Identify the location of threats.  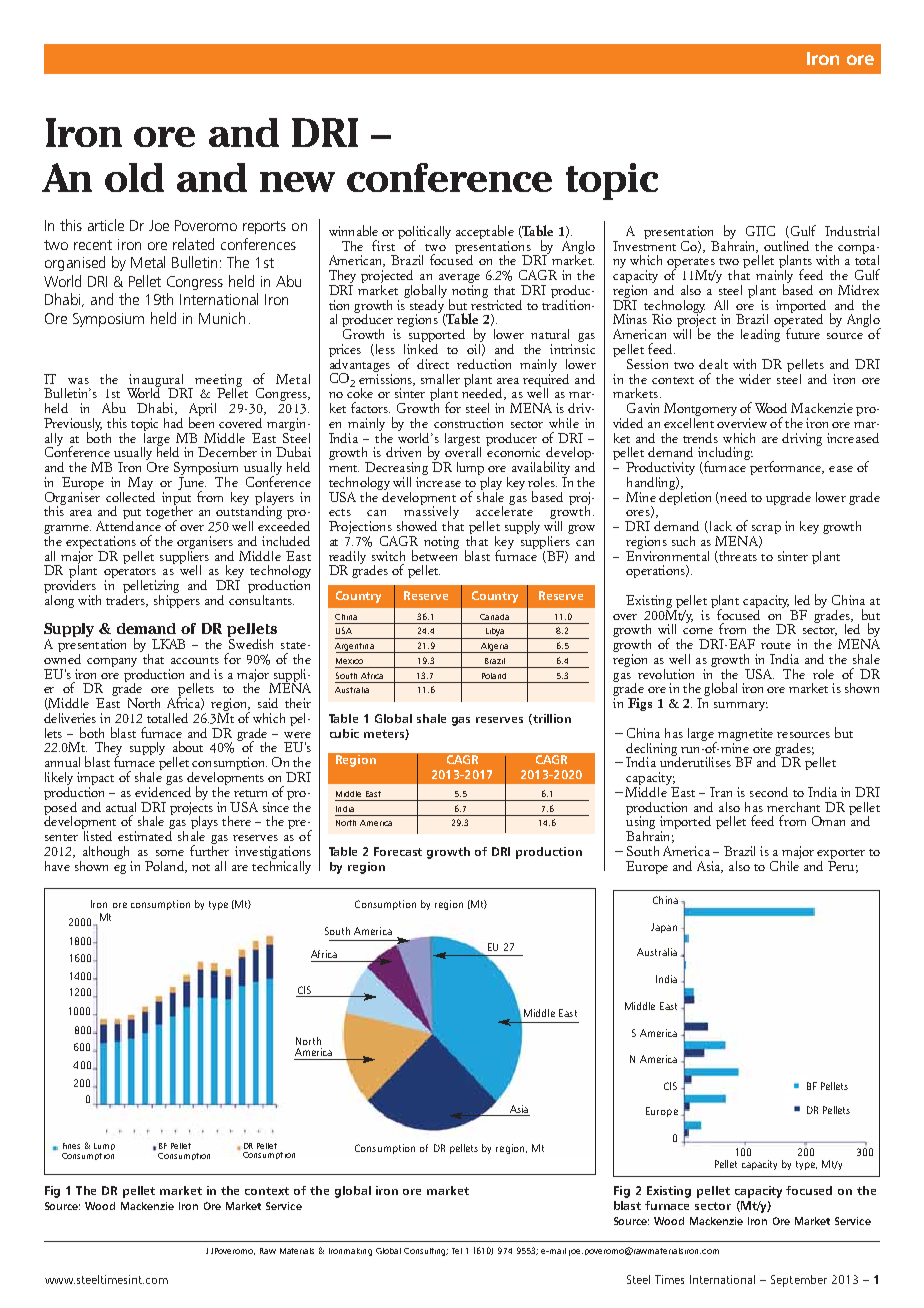
(737, 557).
